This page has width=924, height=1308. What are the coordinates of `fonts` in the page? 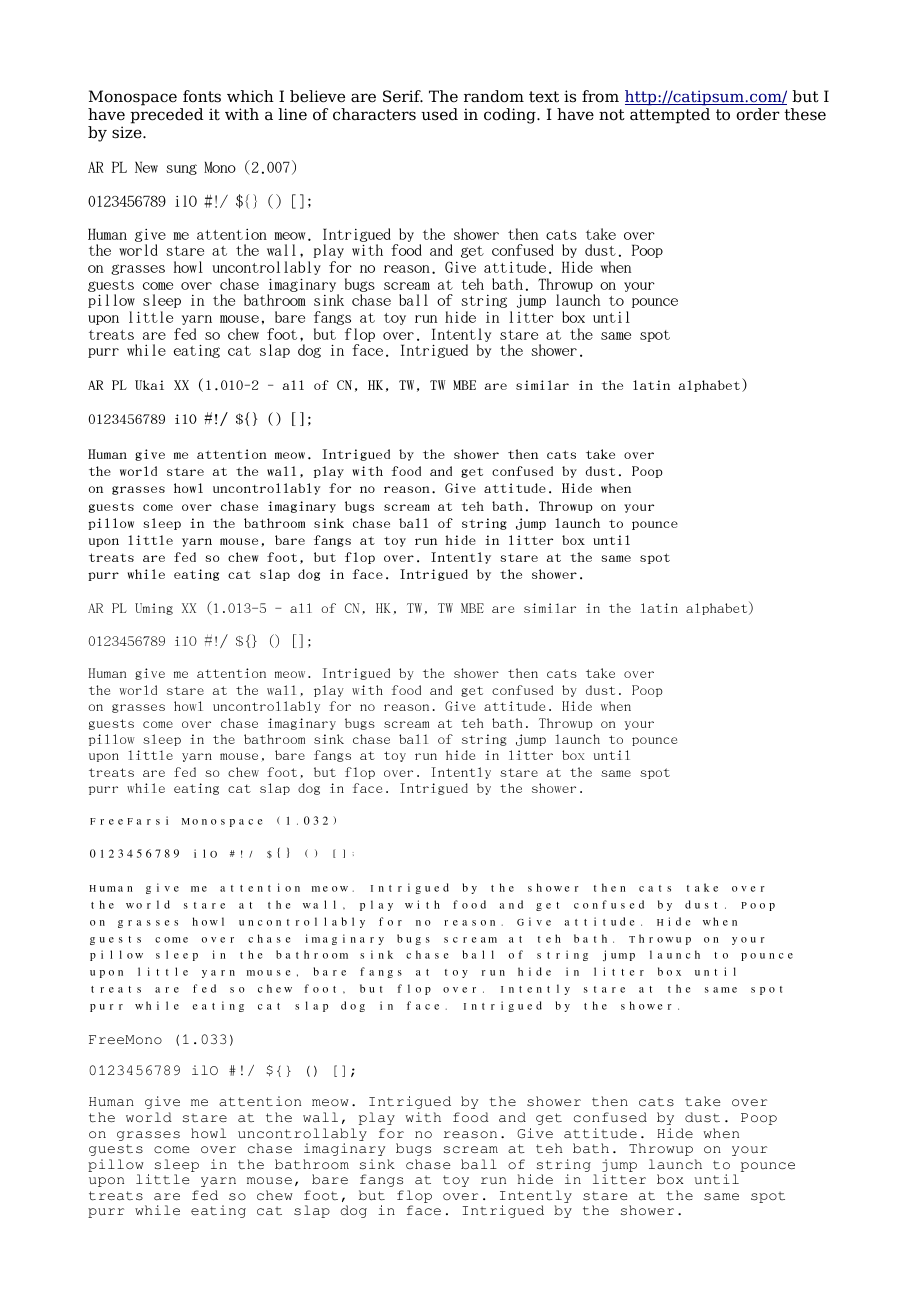 It's located at (202, 96).
